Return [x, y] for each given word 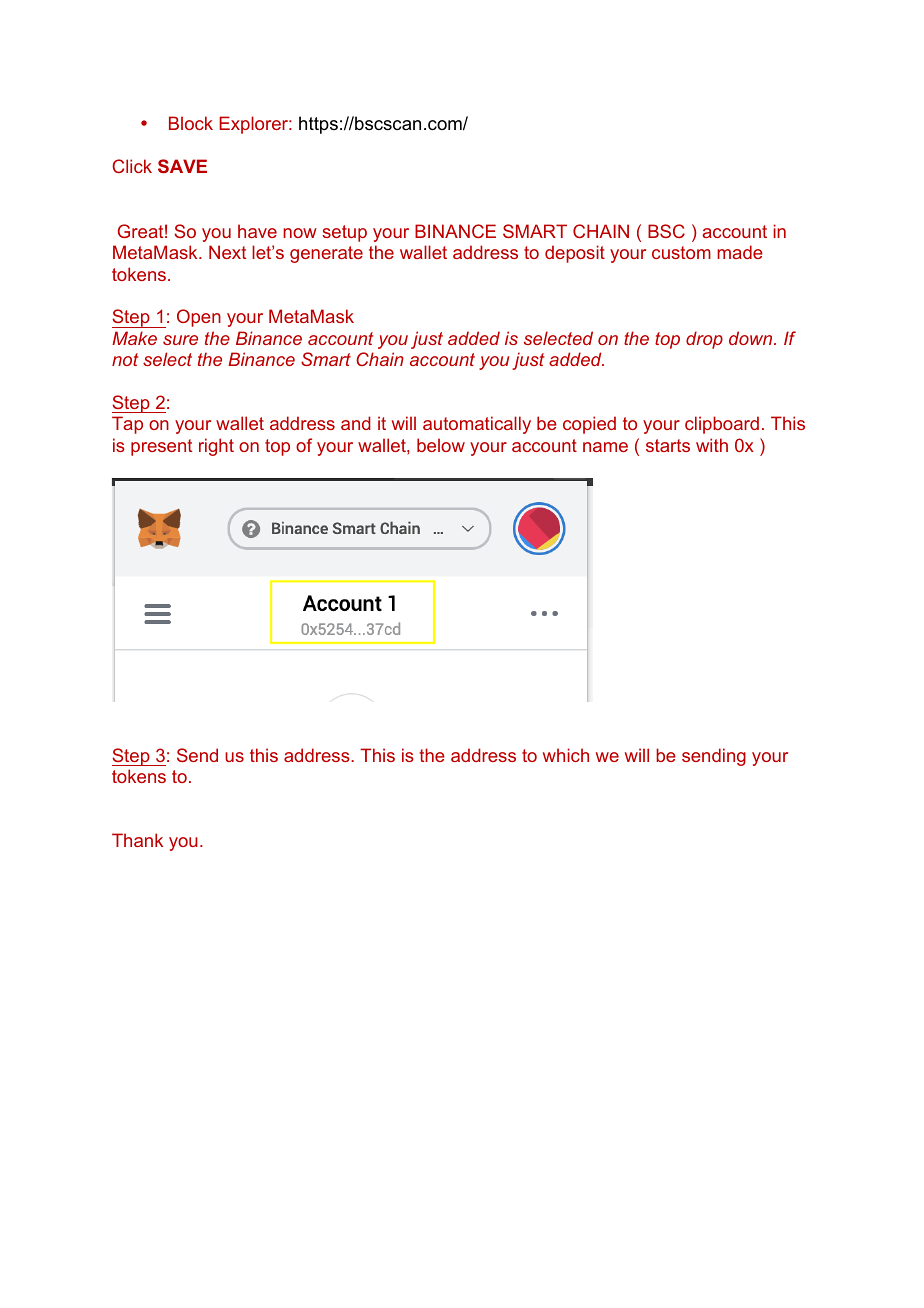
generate [326, 254]
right [216, 447]
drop [704, 340]
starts [668, 445]
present [161, 447]
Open [199, 318]
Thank [137, 840]
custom [681, 252]
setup [344, 233]
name [605, 447]
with [712, 445]
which [566, 755]
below [441, 445]
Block [191, 123]
